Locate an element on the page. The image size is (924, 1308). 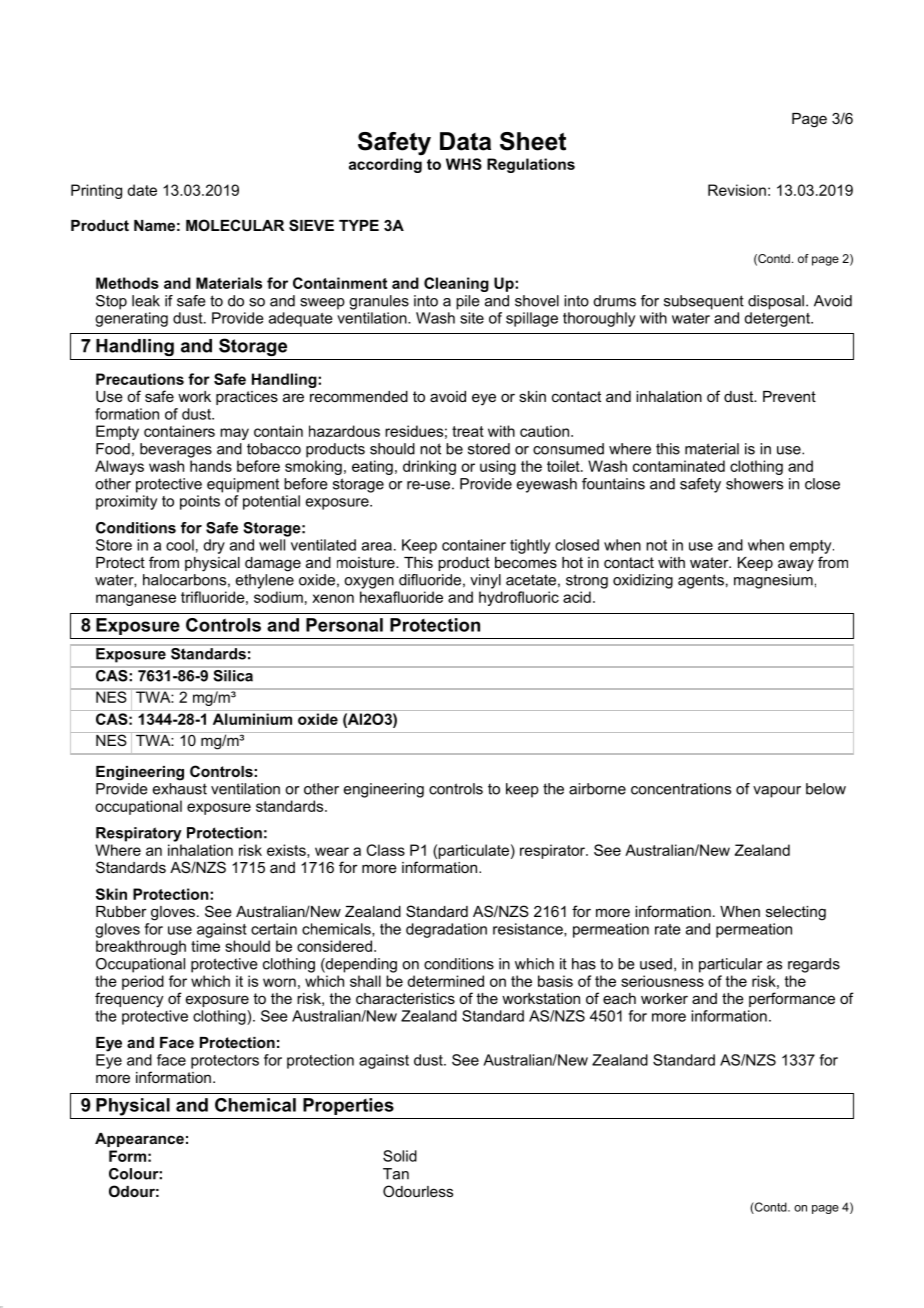
hexafluoride is located at coordinates (401, 597).
